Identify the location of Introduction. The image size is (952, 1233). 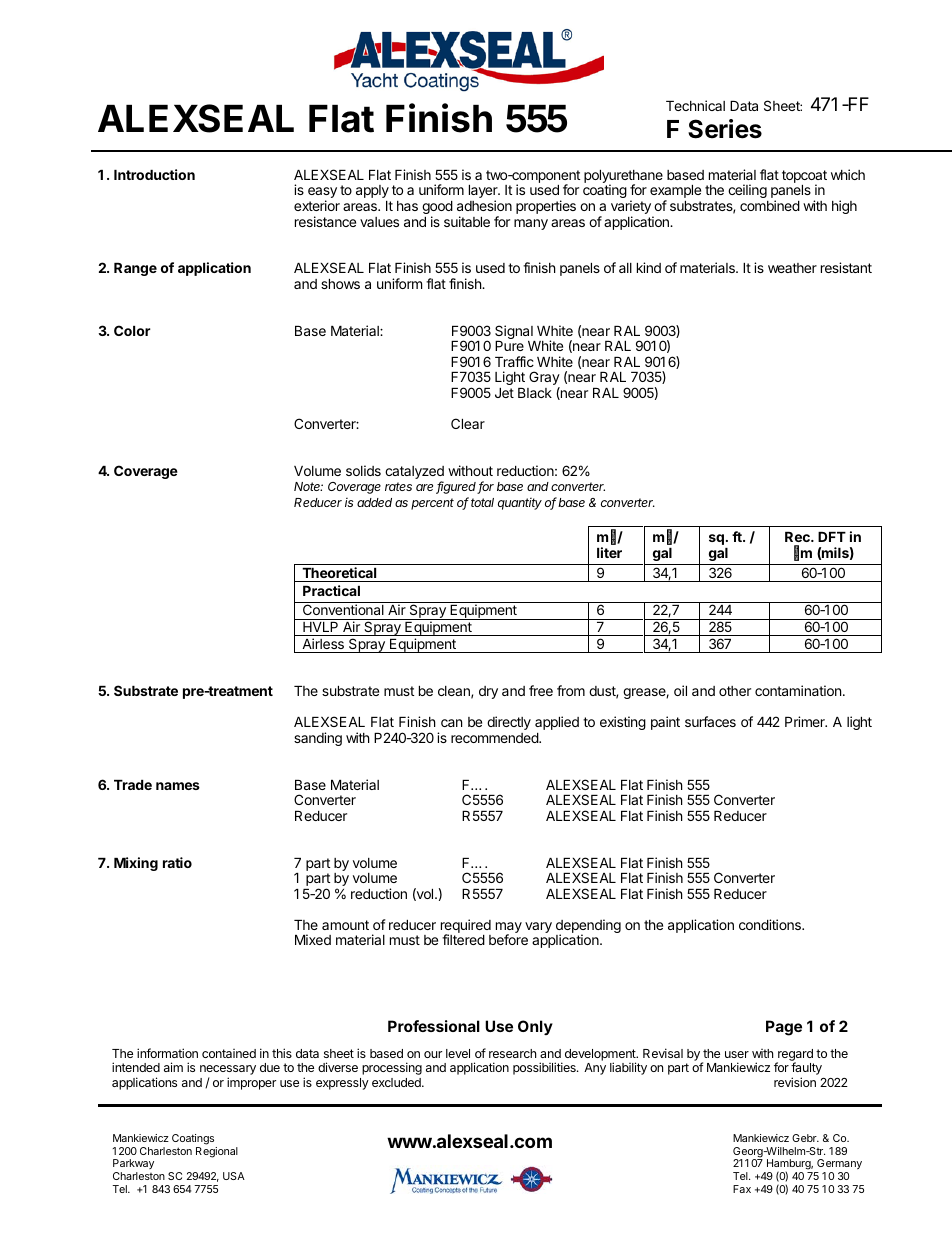
(154, 174).
